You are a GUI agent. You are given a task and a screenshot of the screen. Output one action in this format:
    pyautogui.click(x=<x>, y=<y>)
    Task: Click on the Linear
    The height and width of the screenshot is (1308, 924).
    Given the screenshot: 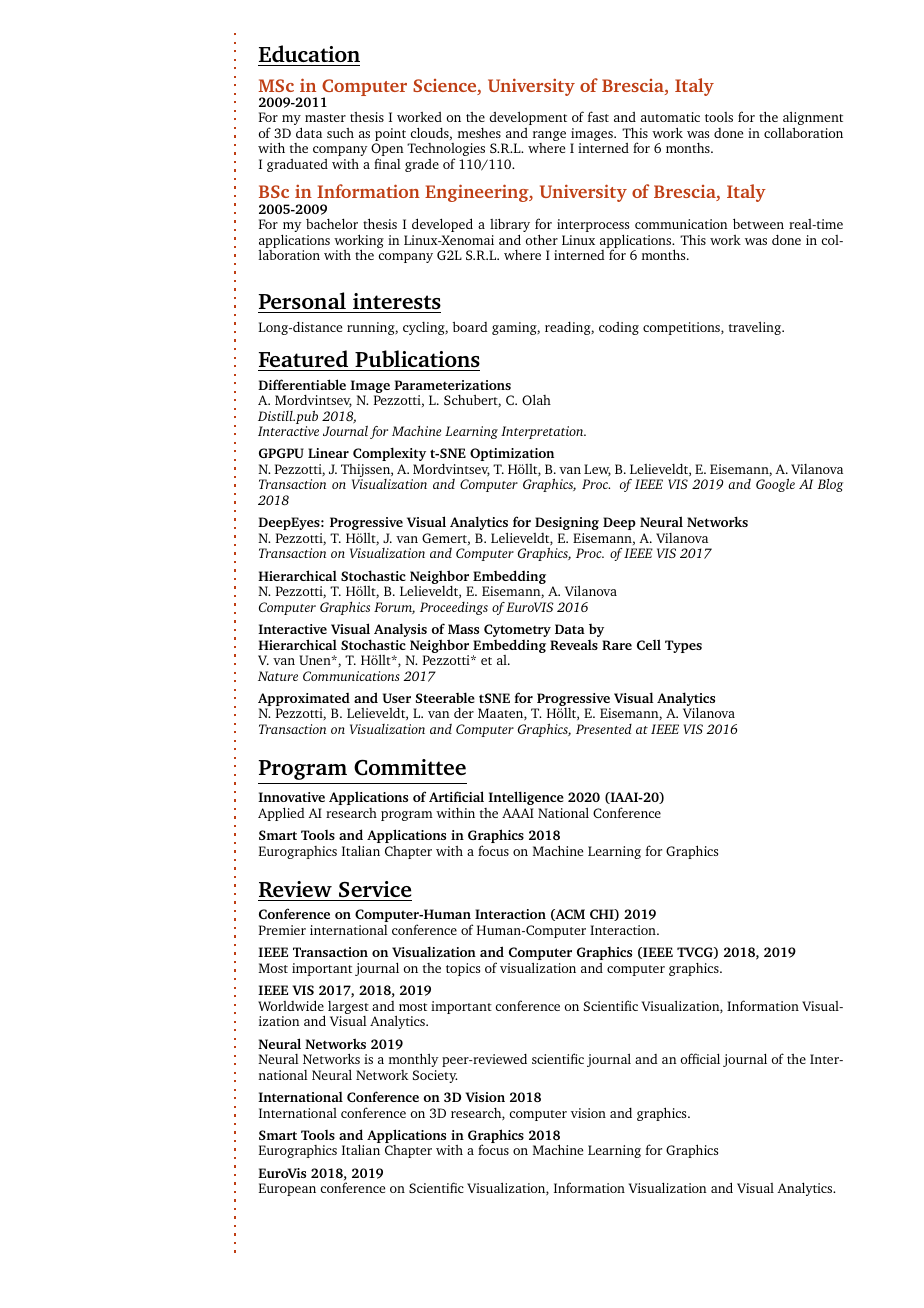 What is the action you would take?
    pyautogui.click(x=328, y=453)
